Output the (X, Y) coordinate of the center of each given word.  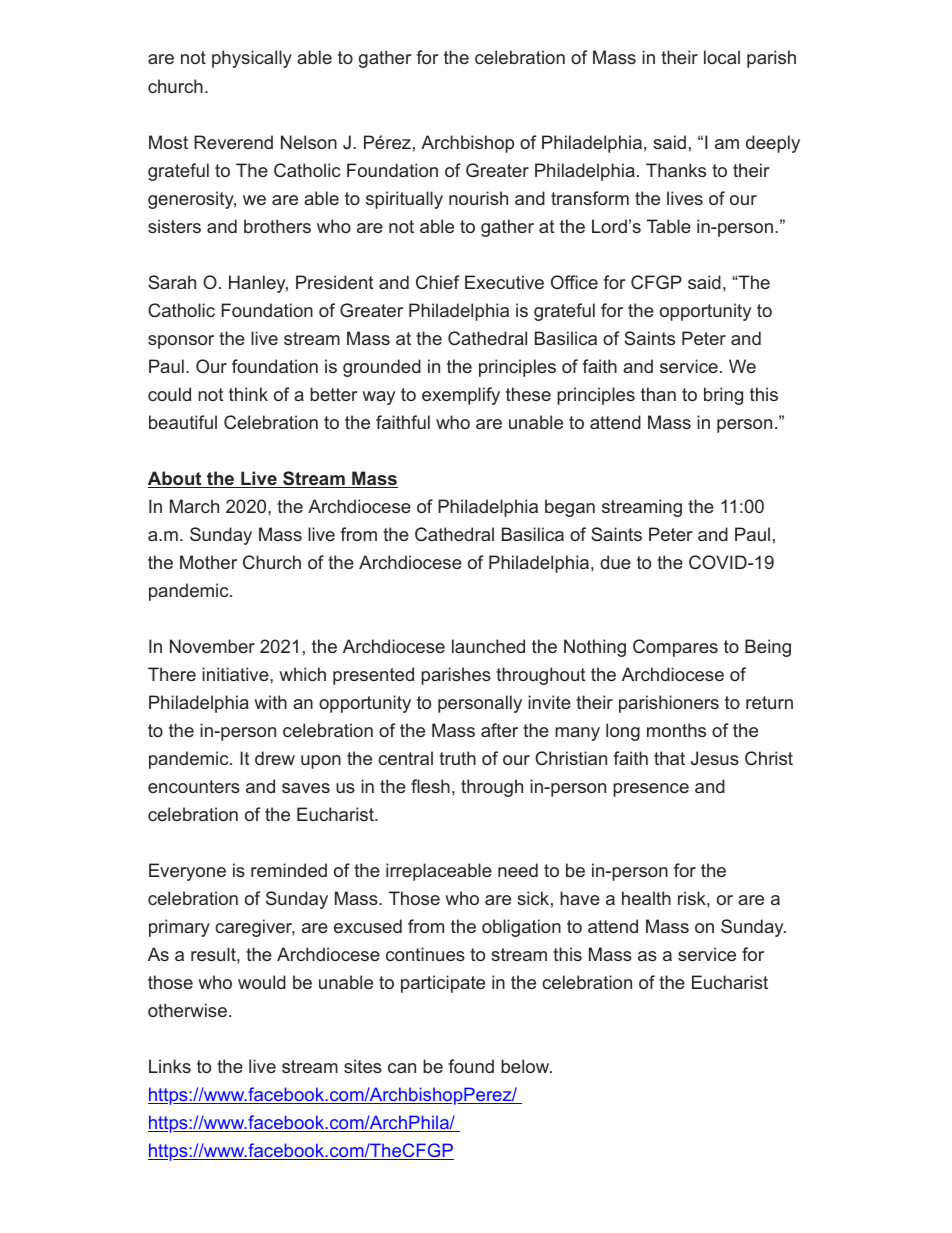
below (526, 1066)
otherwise (187, 1010)
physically (252, 59)
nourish (478, 198)
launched (488, 646)
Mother (208, 562)
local (722, 57)
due (615, 562)
